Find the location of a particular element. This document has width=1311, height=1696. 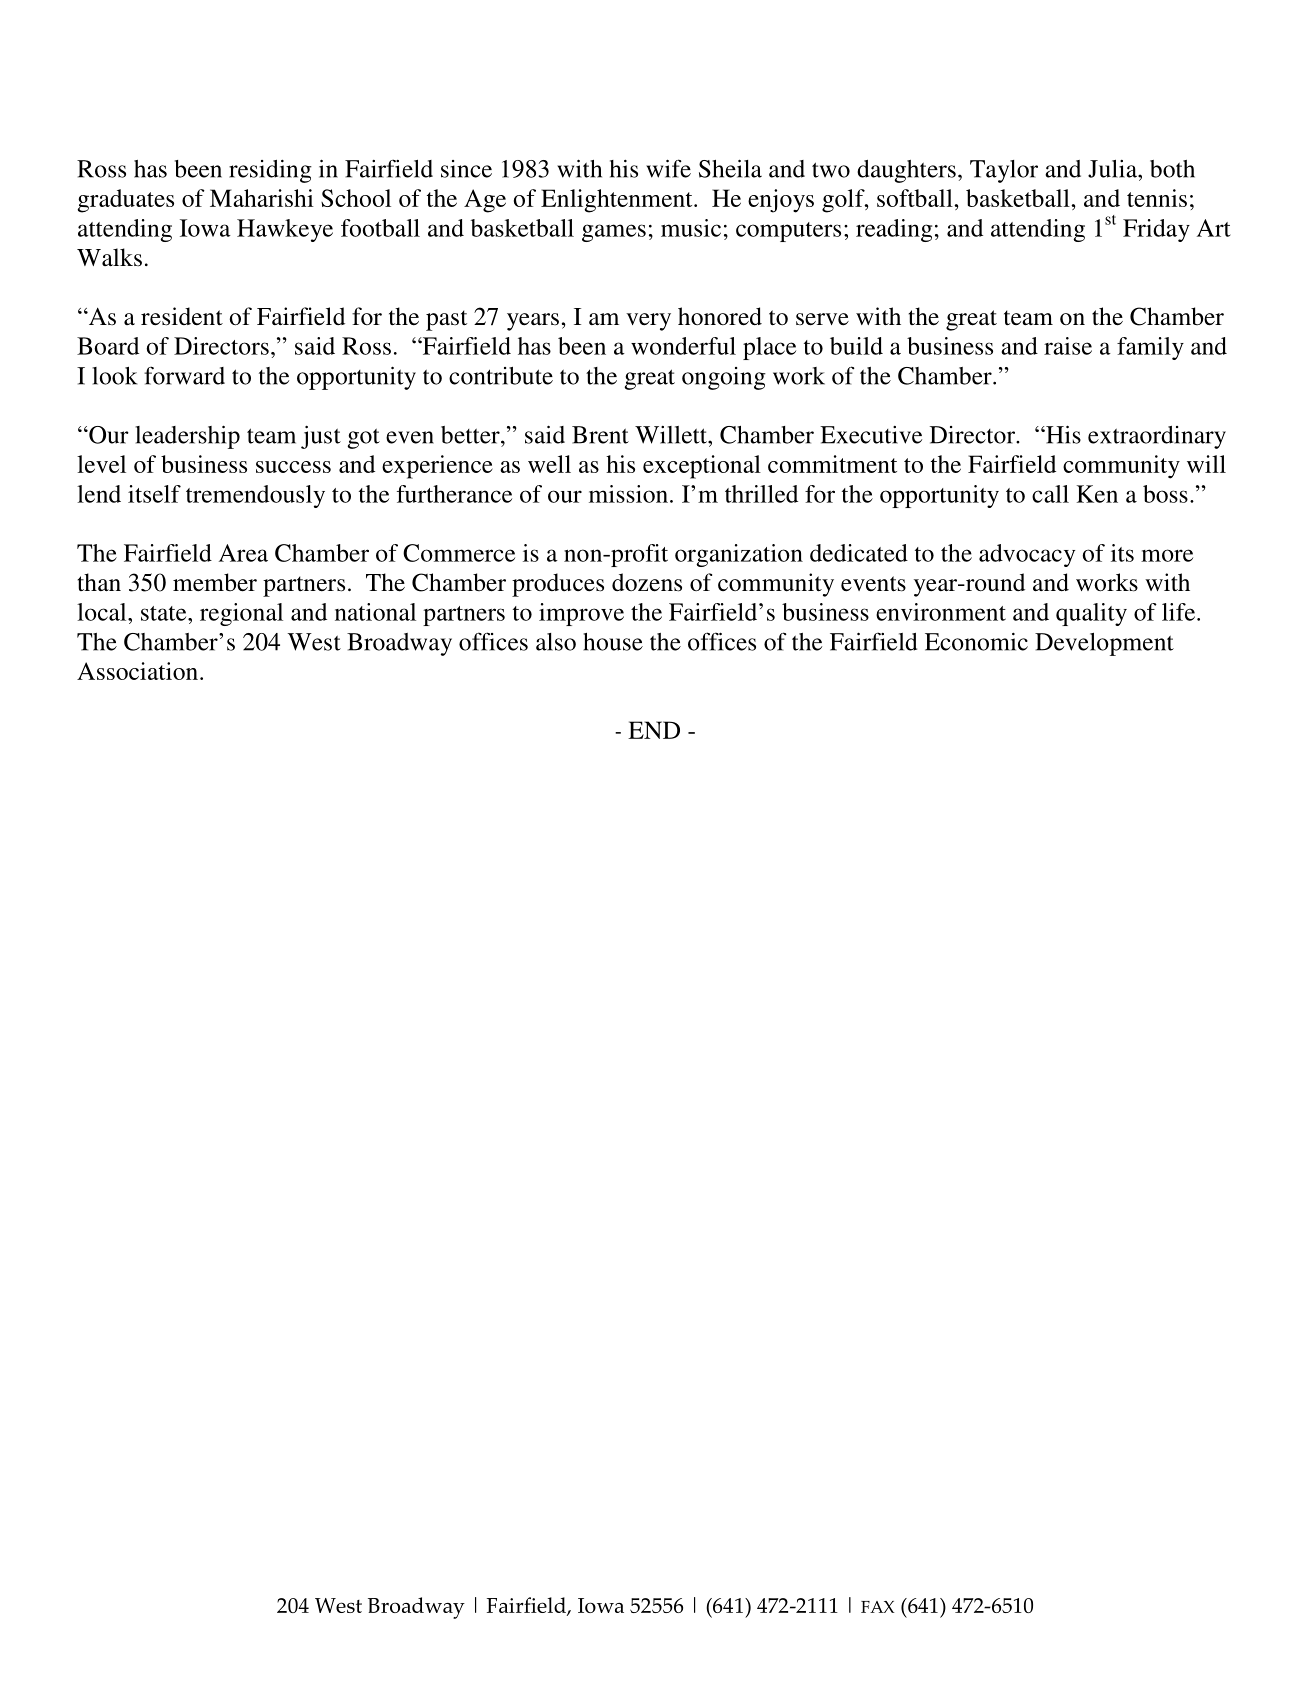

Enlightenment is located at coordinates (618, 201).
